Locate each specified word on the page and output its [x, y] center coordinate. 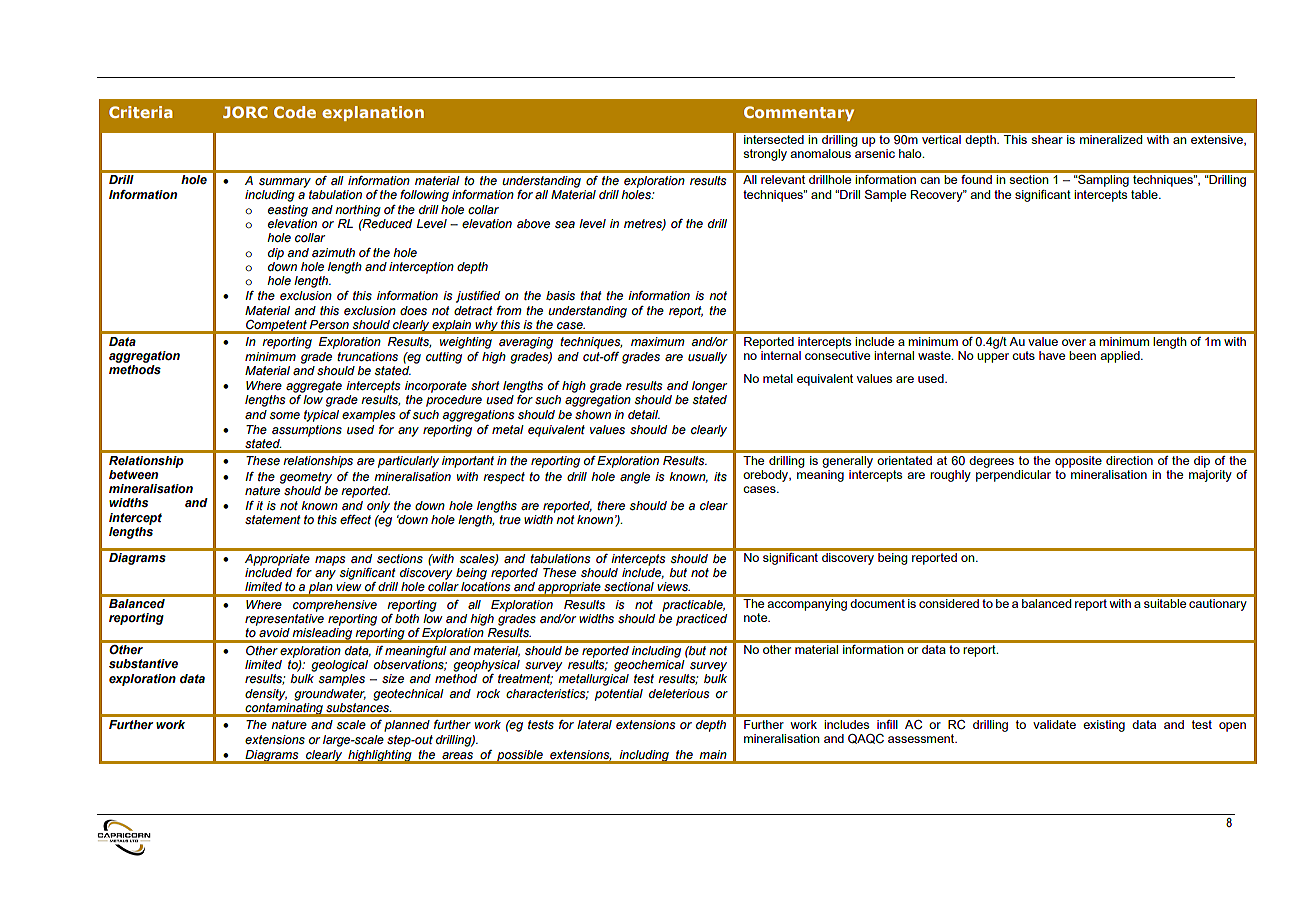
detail [644, 414]
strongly [765, 155]
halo [911, 153]
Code [295, 112]
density [266, 695]
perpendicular [1013, 476]
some [284, 415]
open [1232, 727]
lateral [594, 724]
